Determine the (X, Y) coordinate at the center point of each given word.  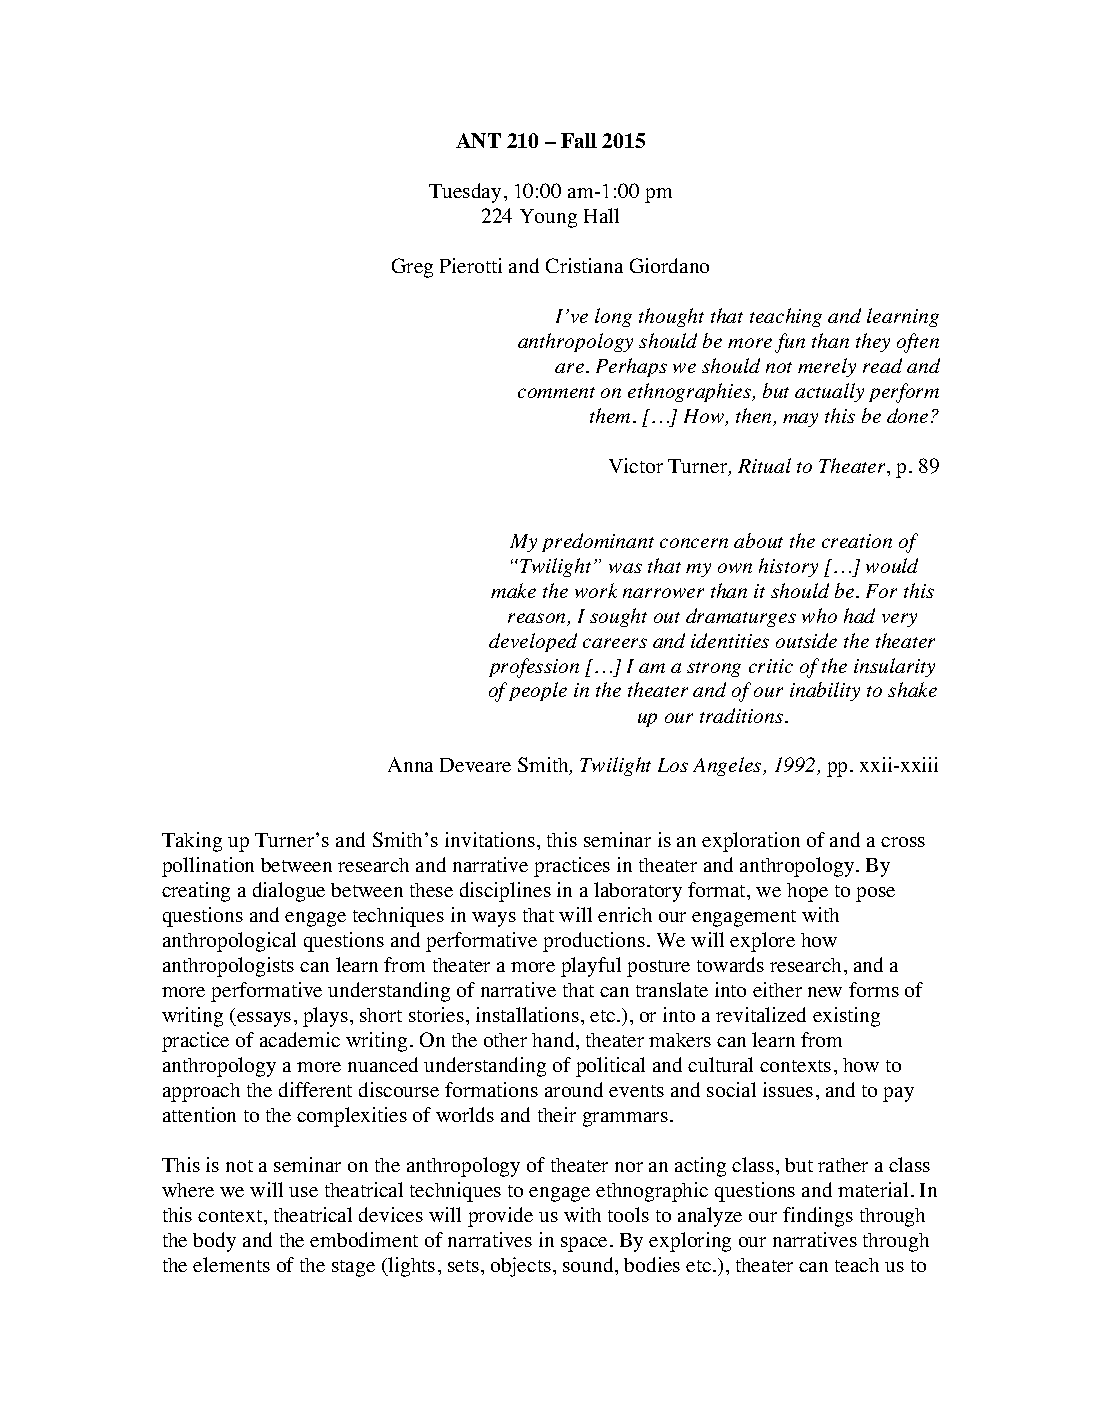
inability (825, 691)
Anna (410, 764)
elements (231, 1264)
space (584, 1244)
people (538, 691)
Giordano (669, 265)
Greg (412, 268)
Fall (579, 140)
